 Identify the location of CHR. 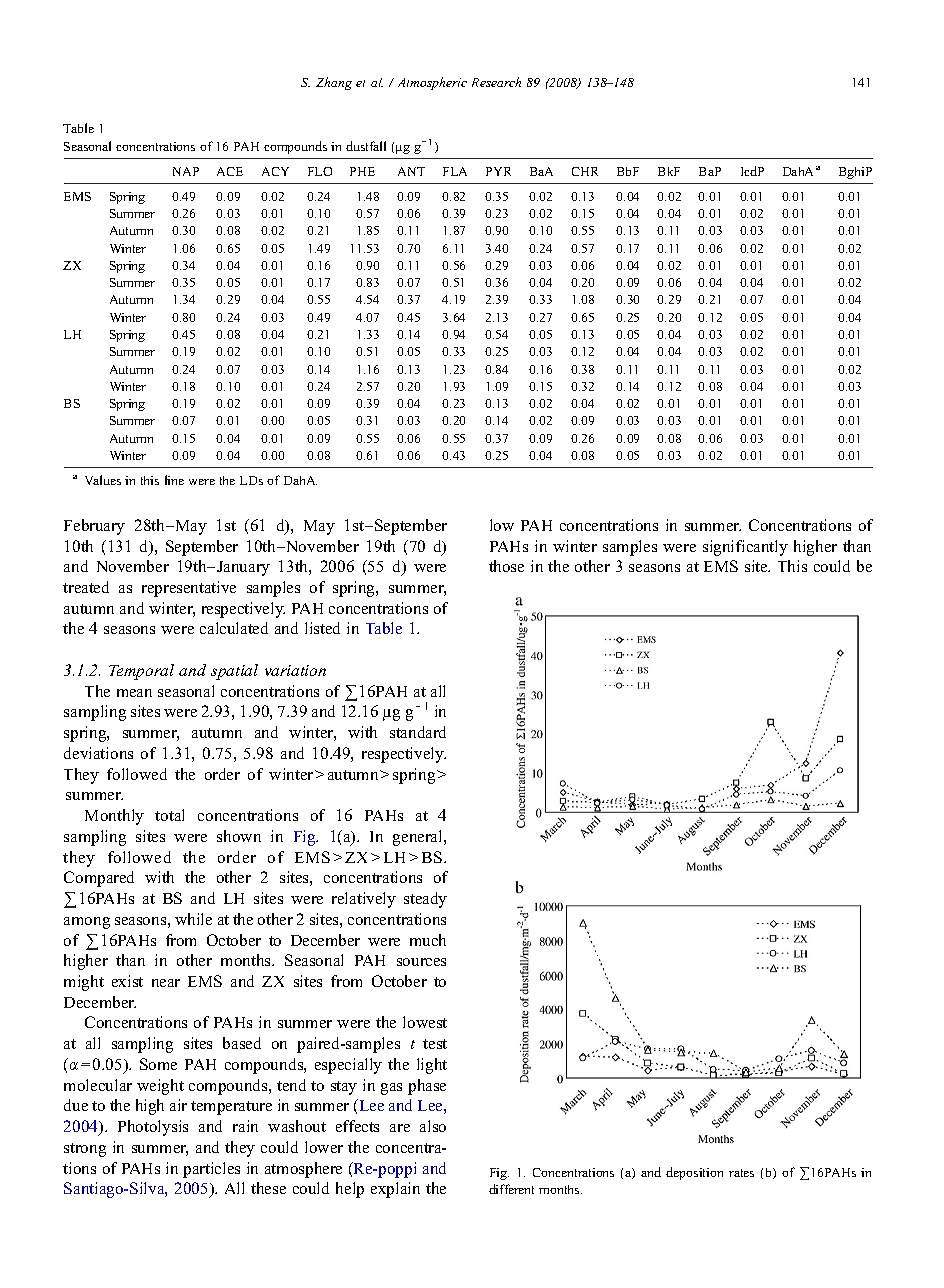
(585, 171).
